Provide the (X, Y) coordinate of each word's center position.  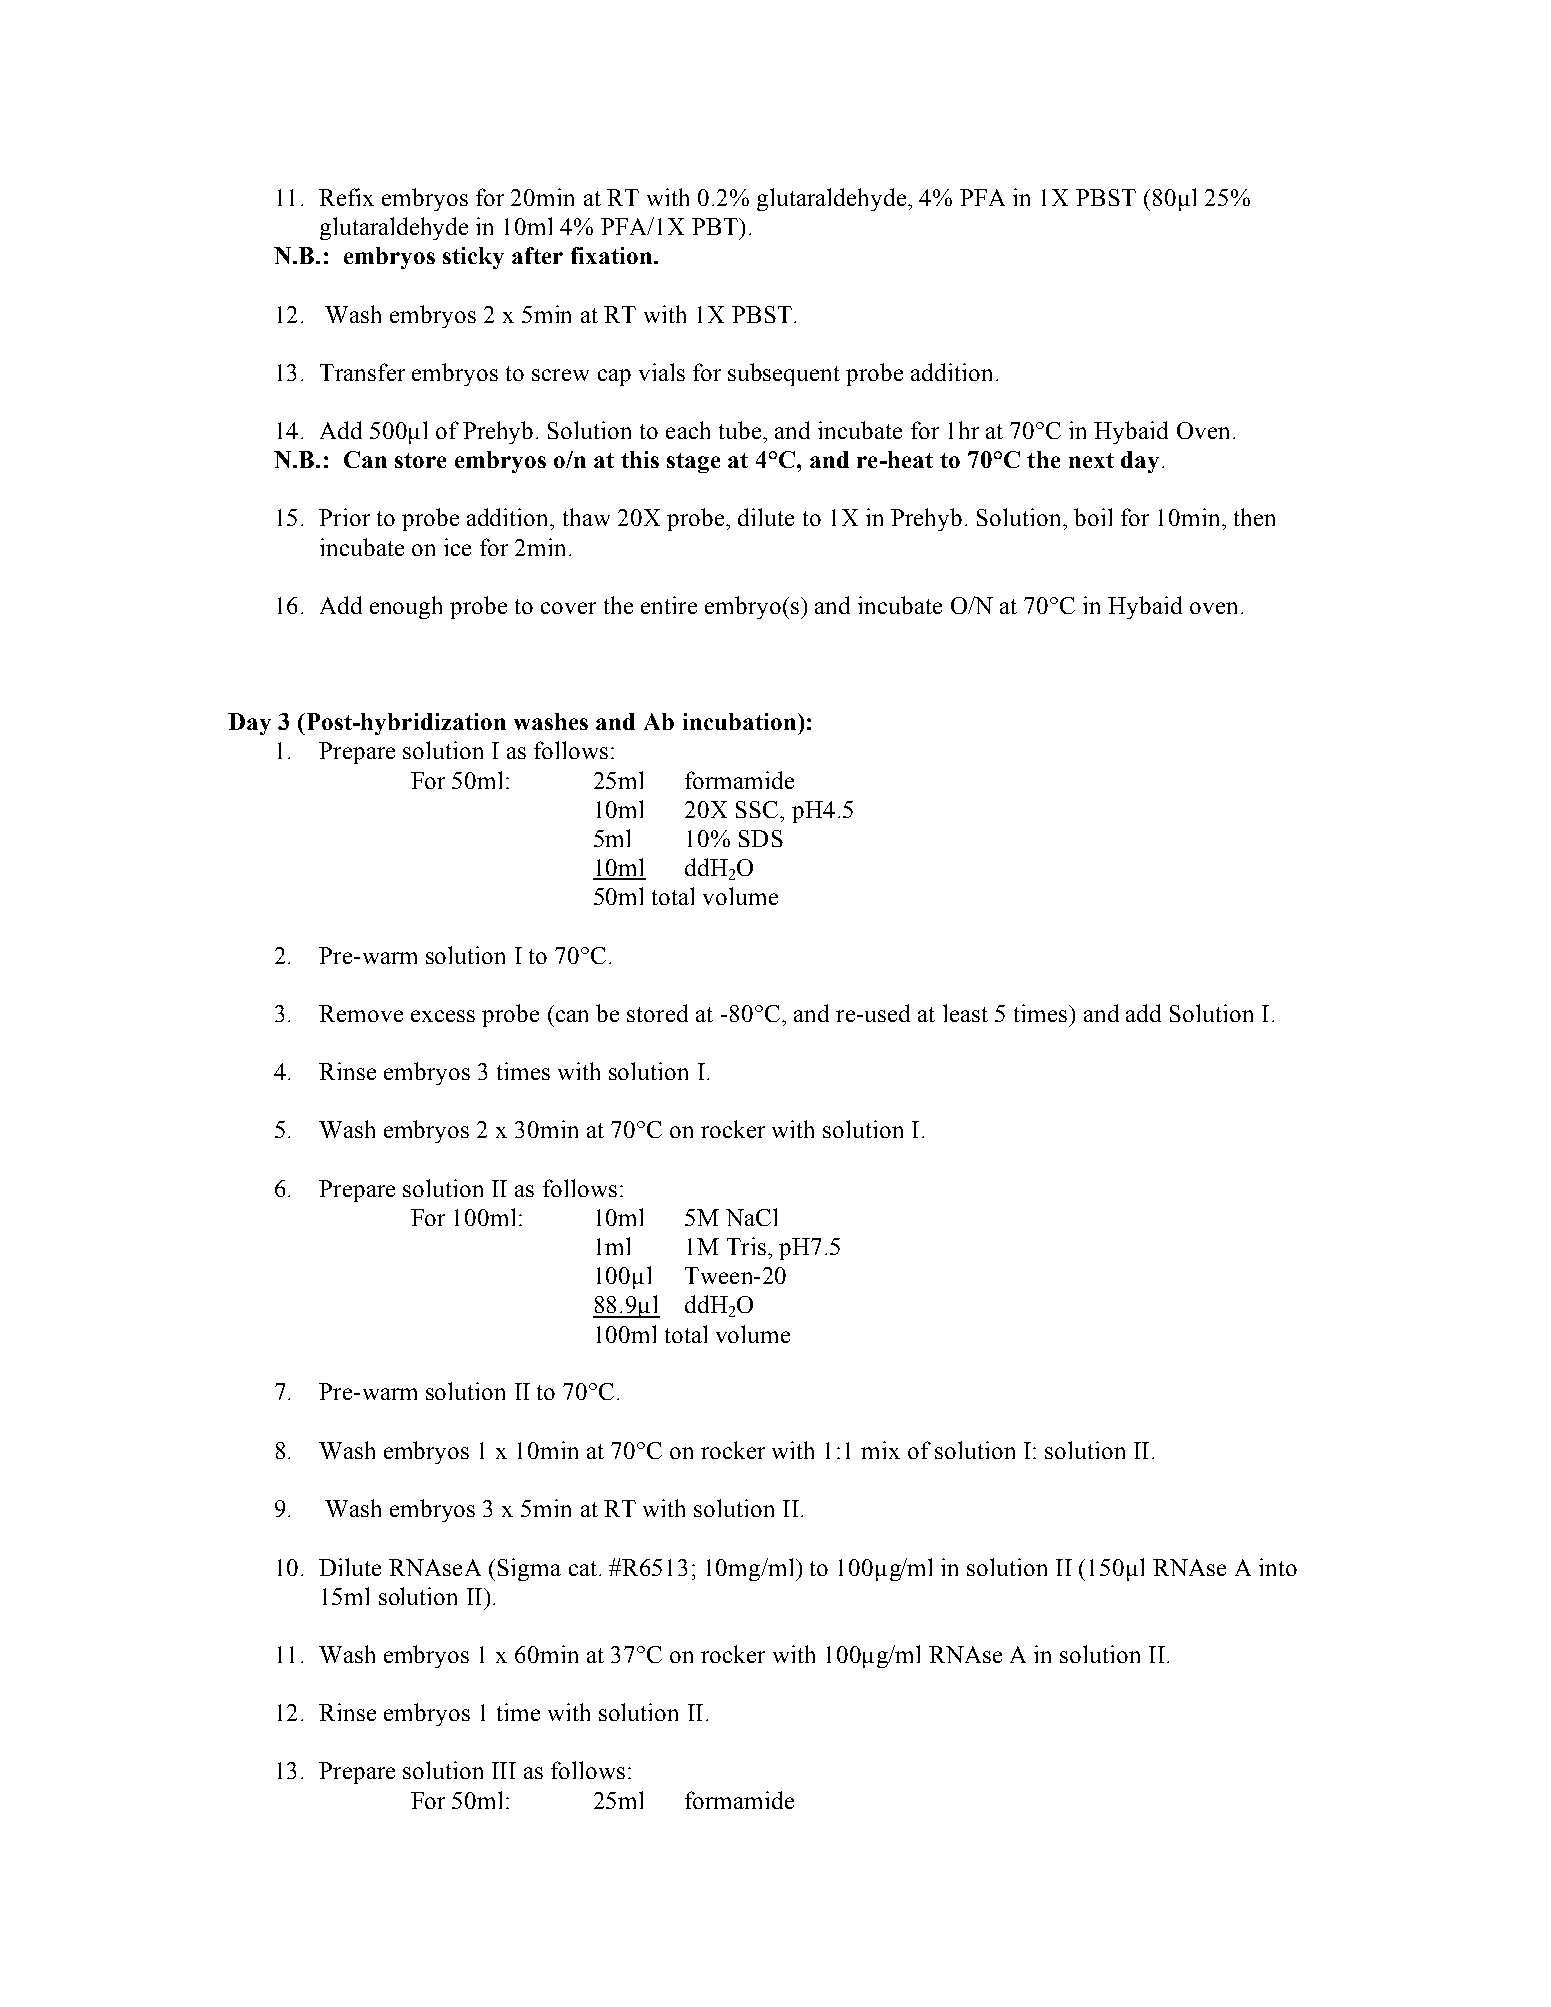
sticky (473, 258)
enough (406, 607)
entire (669, 605)
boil (1093, 517)
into (1278, 1567)
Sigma (529, 1569)
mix (880, 1450)
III (504, 1770)
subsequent (784, 374)
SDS (761, 838)
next (1091, 460)
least (965, 1013)
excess (443, 1016)
